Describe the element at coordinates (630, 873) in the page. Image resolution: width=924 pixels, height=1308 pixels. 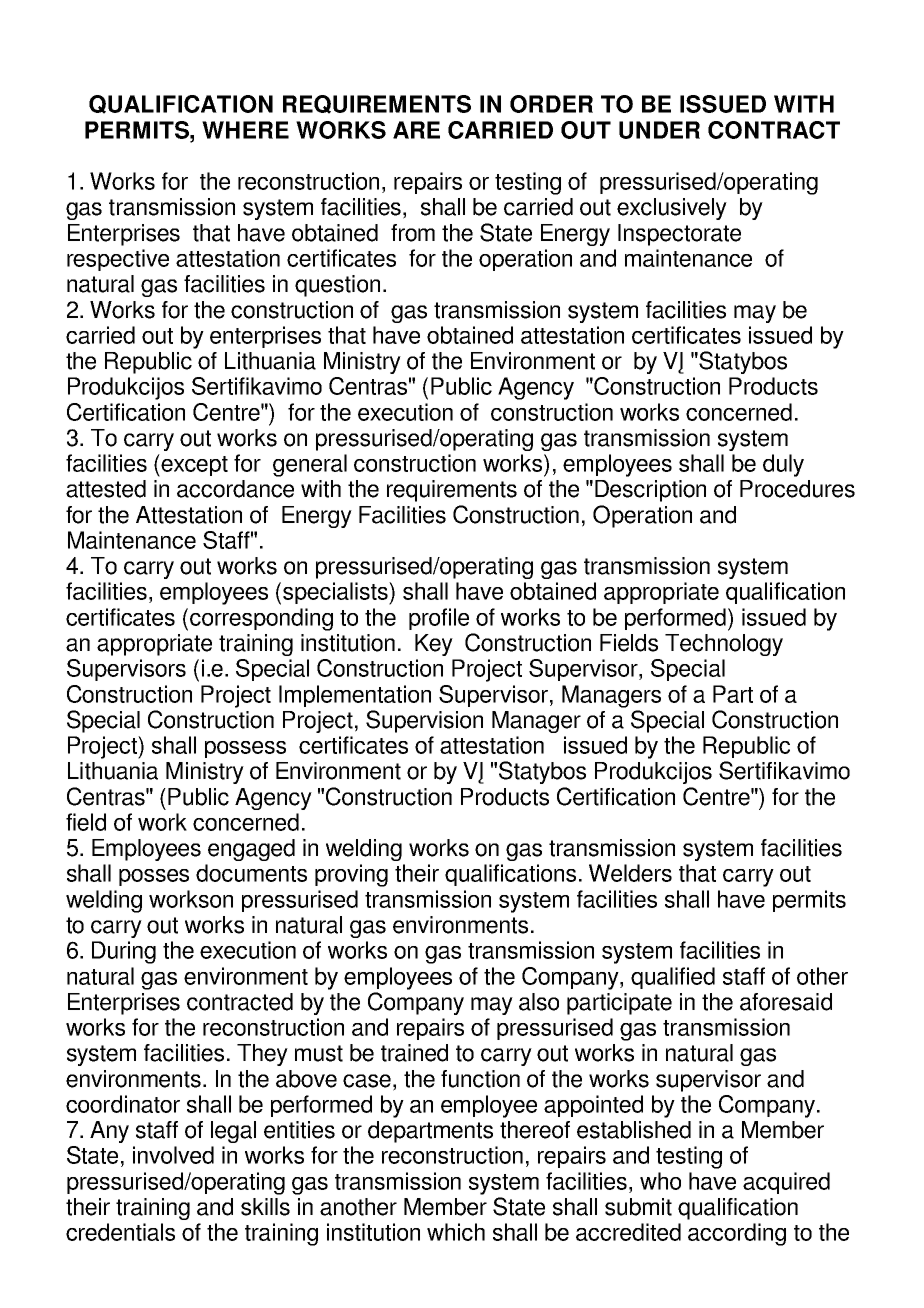
I see `Welders` at that location.
